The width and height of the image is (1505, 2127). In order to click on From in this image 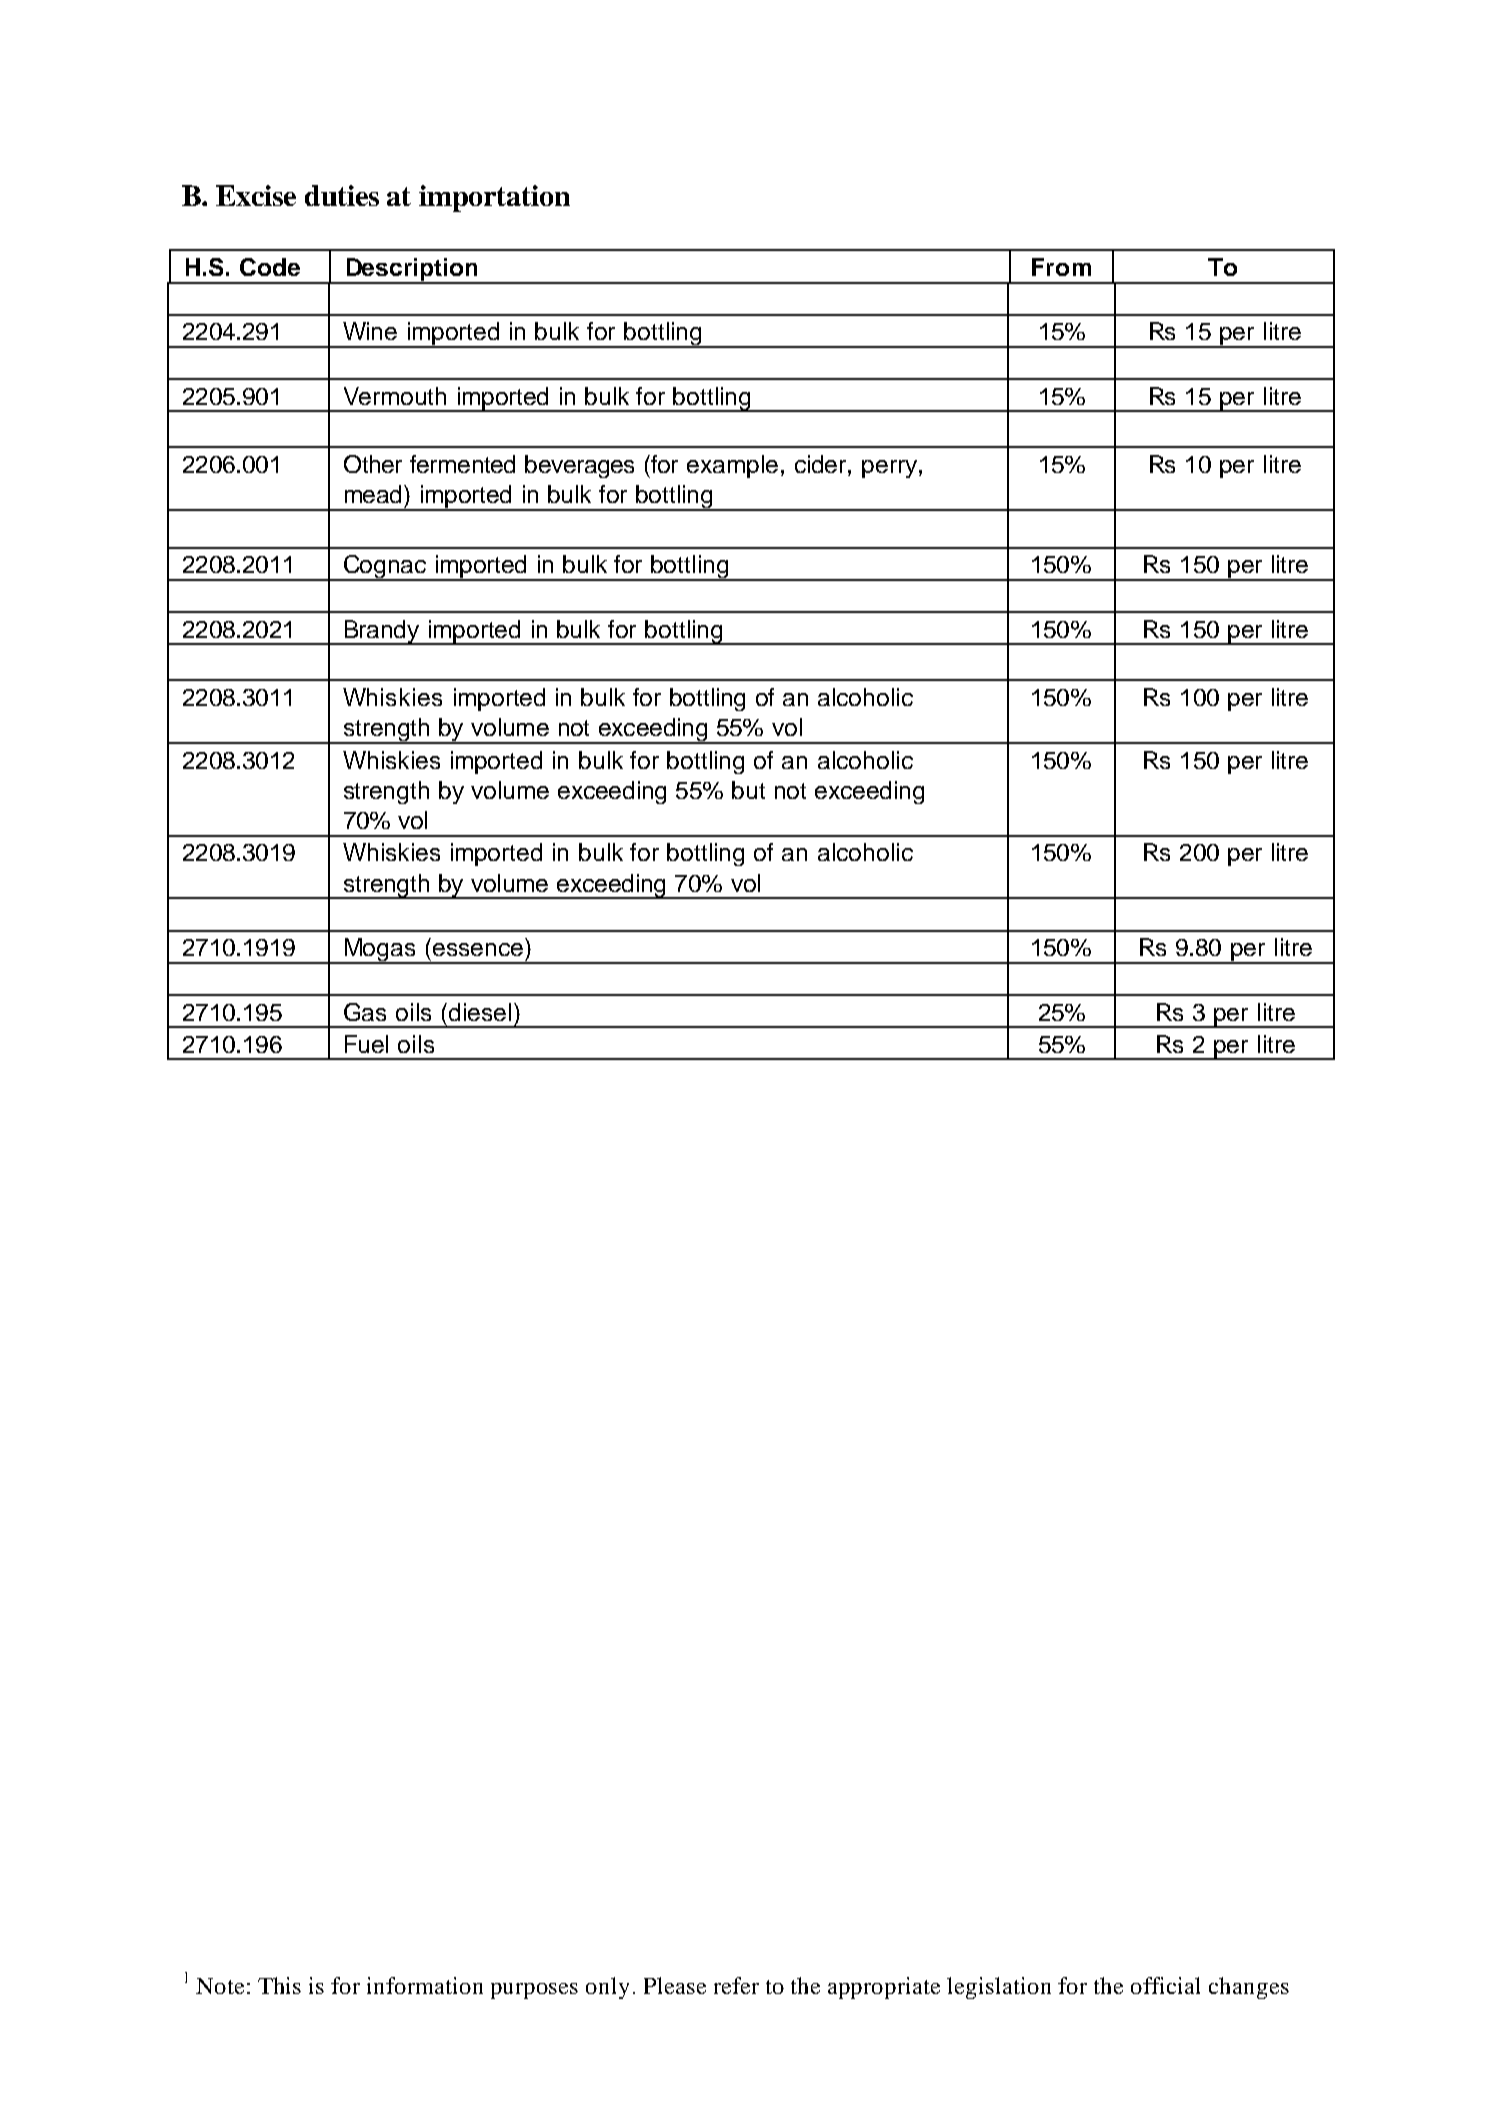, I will do `click(1061, 267)`.
